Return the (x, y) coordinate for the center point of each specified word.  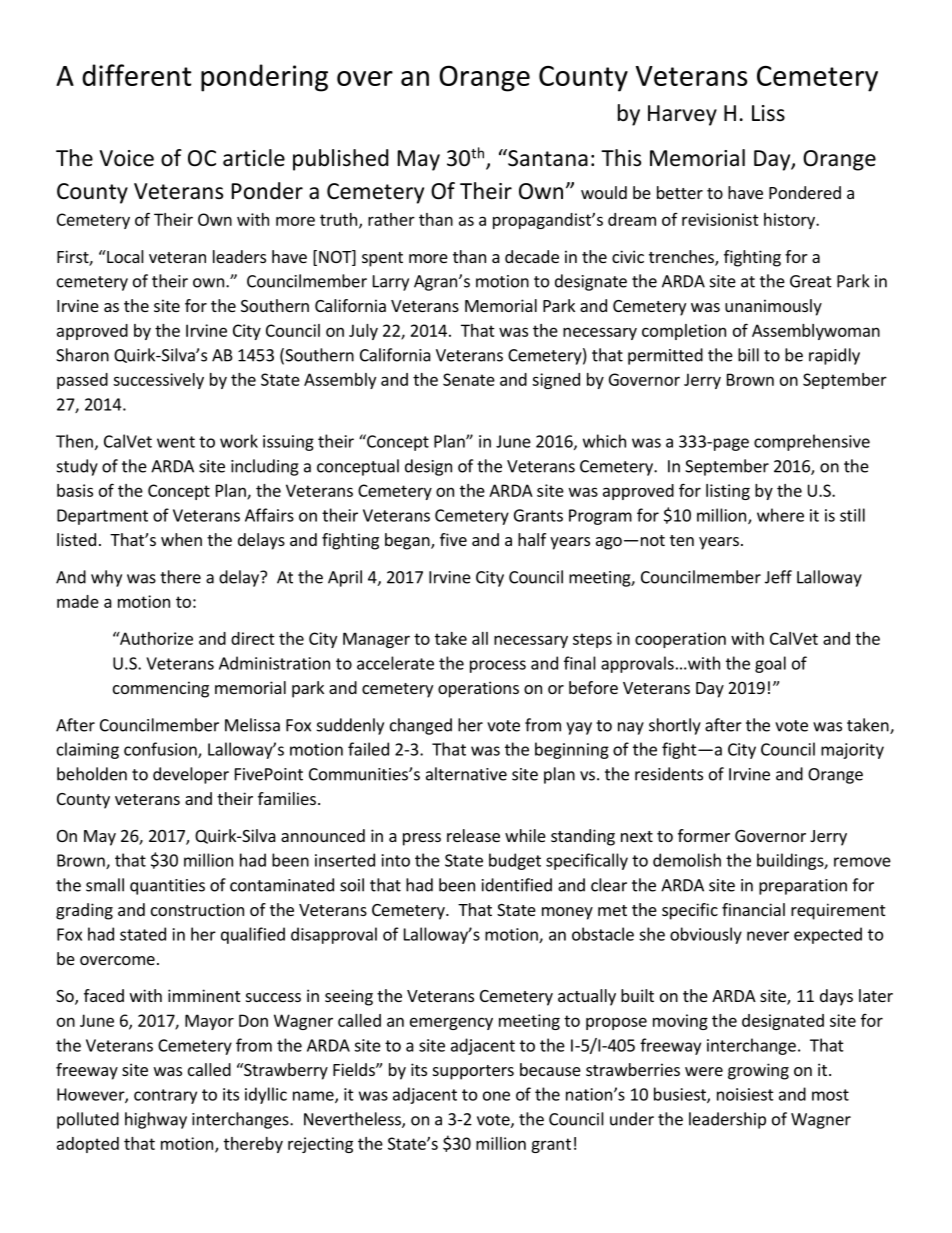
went (176, 442)
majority (852, 751)
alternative (466, 774)
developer (191, 775)
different (136, 75)
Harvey (682, 115)
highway (156, 1120)
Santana (547, 158)
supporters (473, 1072)
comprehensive (812, 442)
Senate (469, 379)
